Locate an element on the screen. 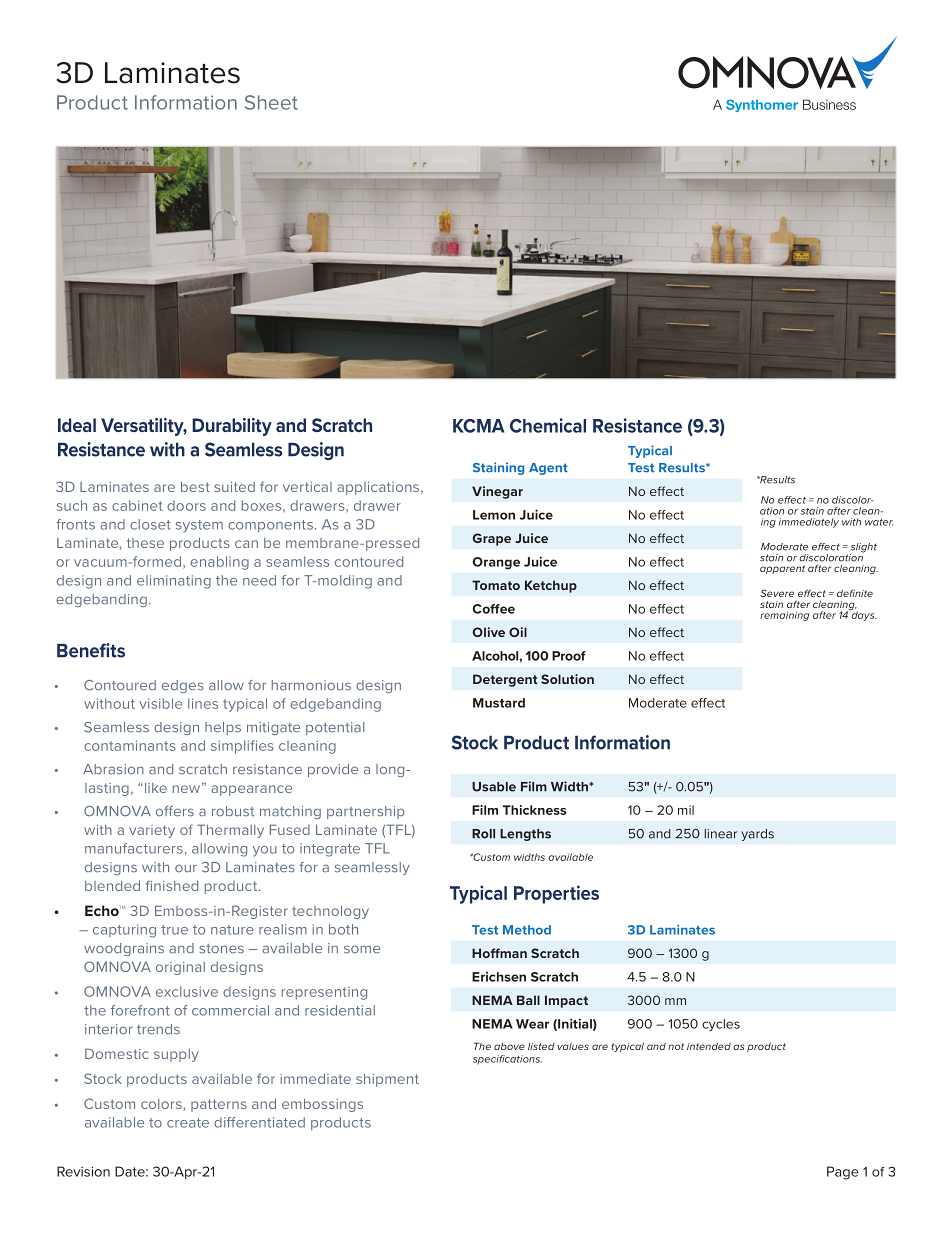  Vinegar is located at coordinates (497, 492).
